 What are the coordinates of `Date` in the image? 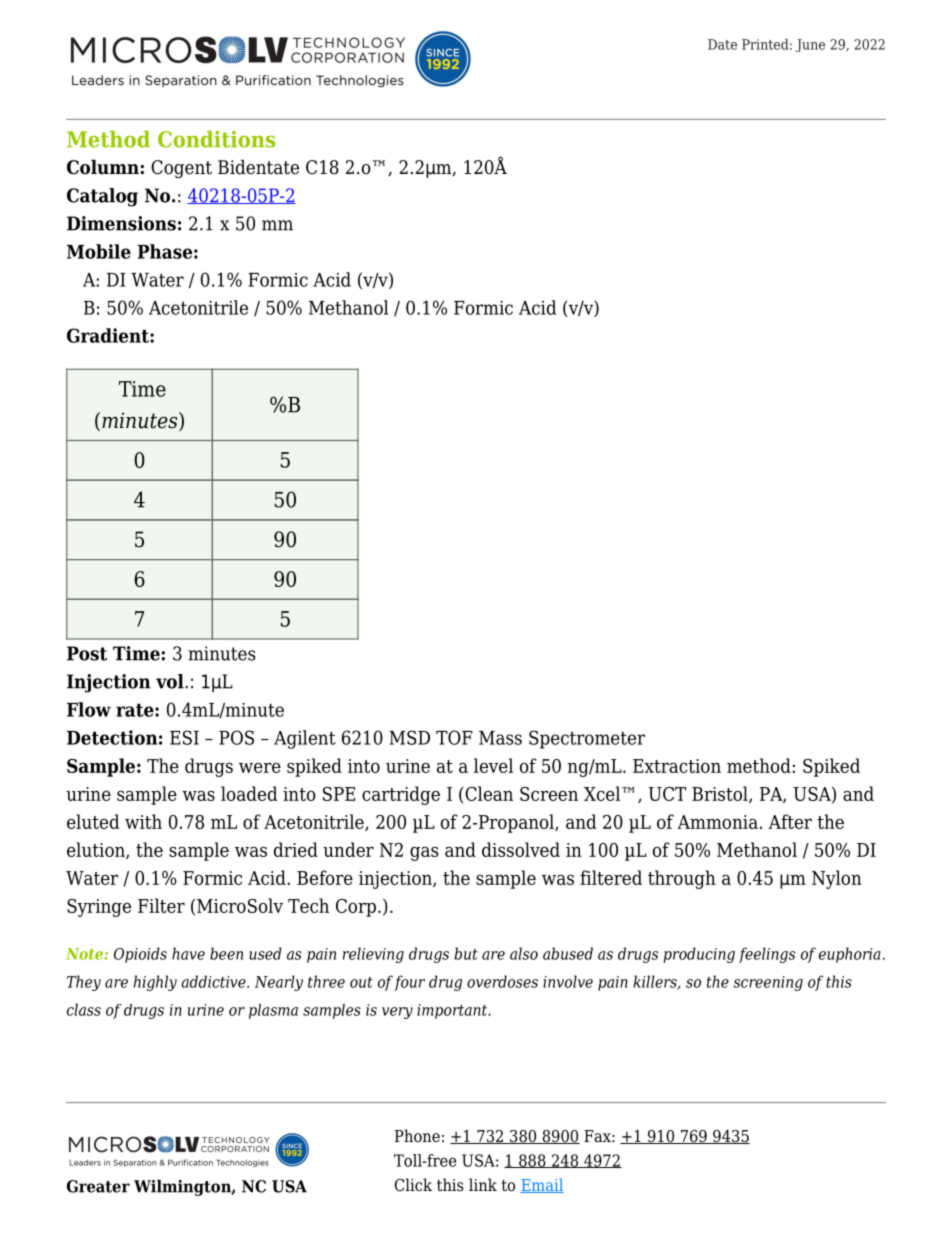 It's located at (722, 44).
